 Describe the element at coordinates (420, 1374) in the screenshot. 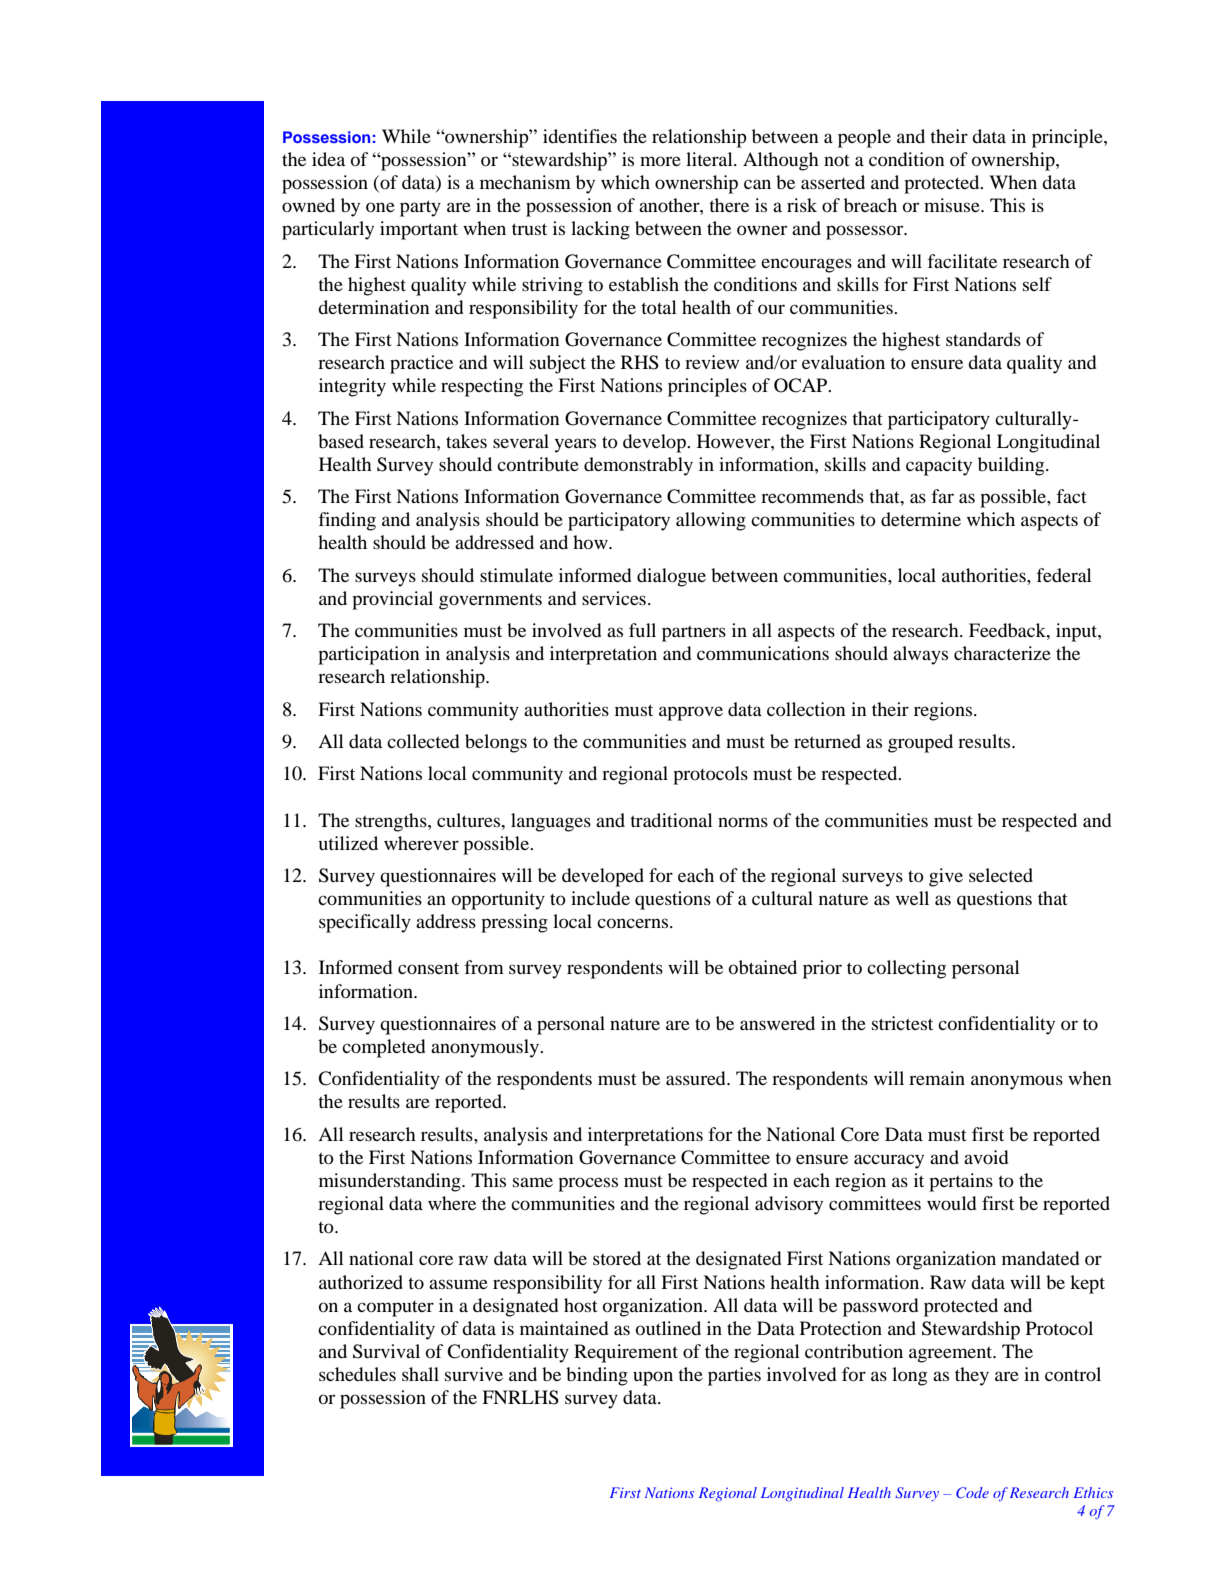

I see `shall` at that location.
